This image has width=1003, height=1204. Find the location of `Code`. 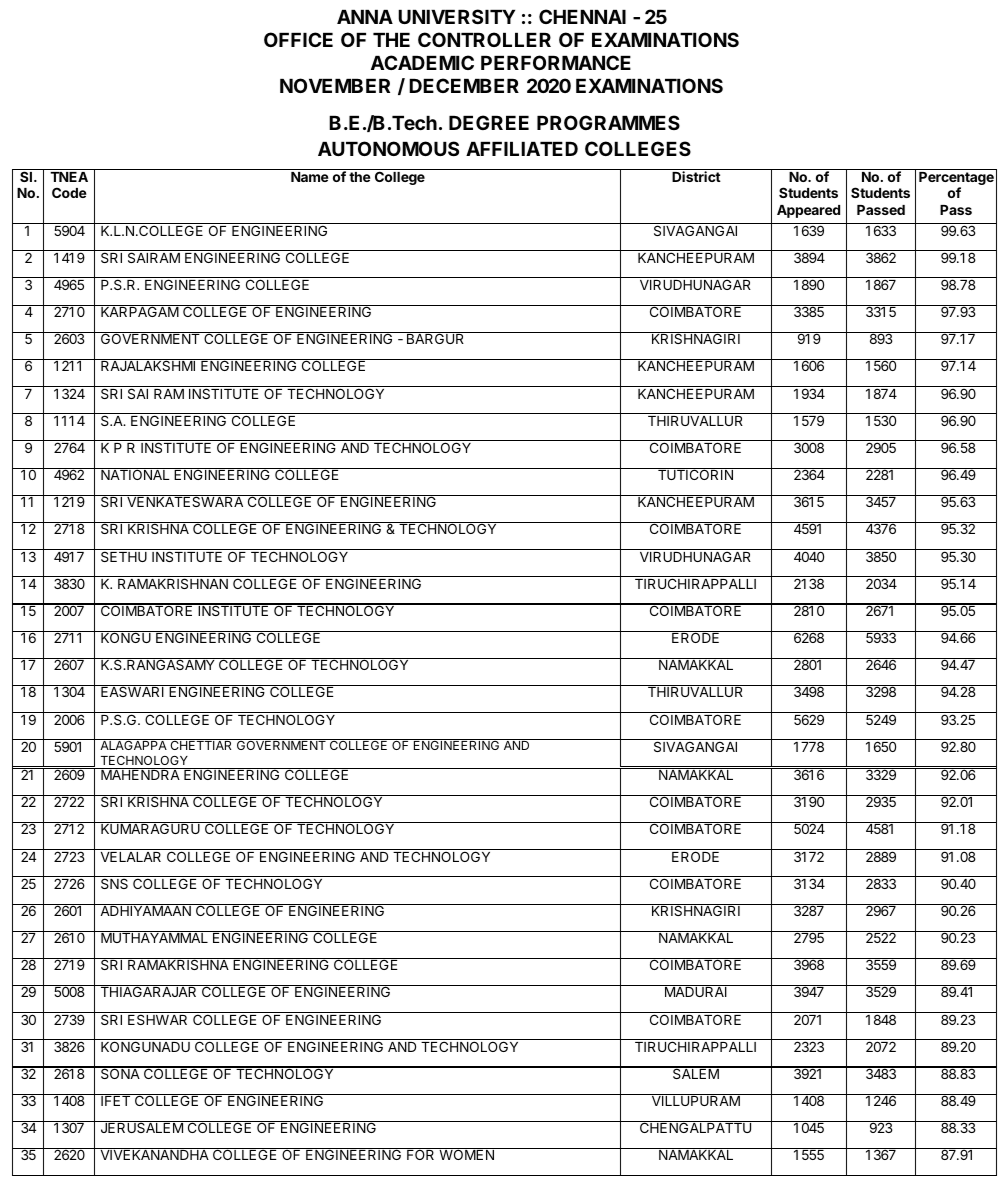

Code is located at coordinates (69, 192).
